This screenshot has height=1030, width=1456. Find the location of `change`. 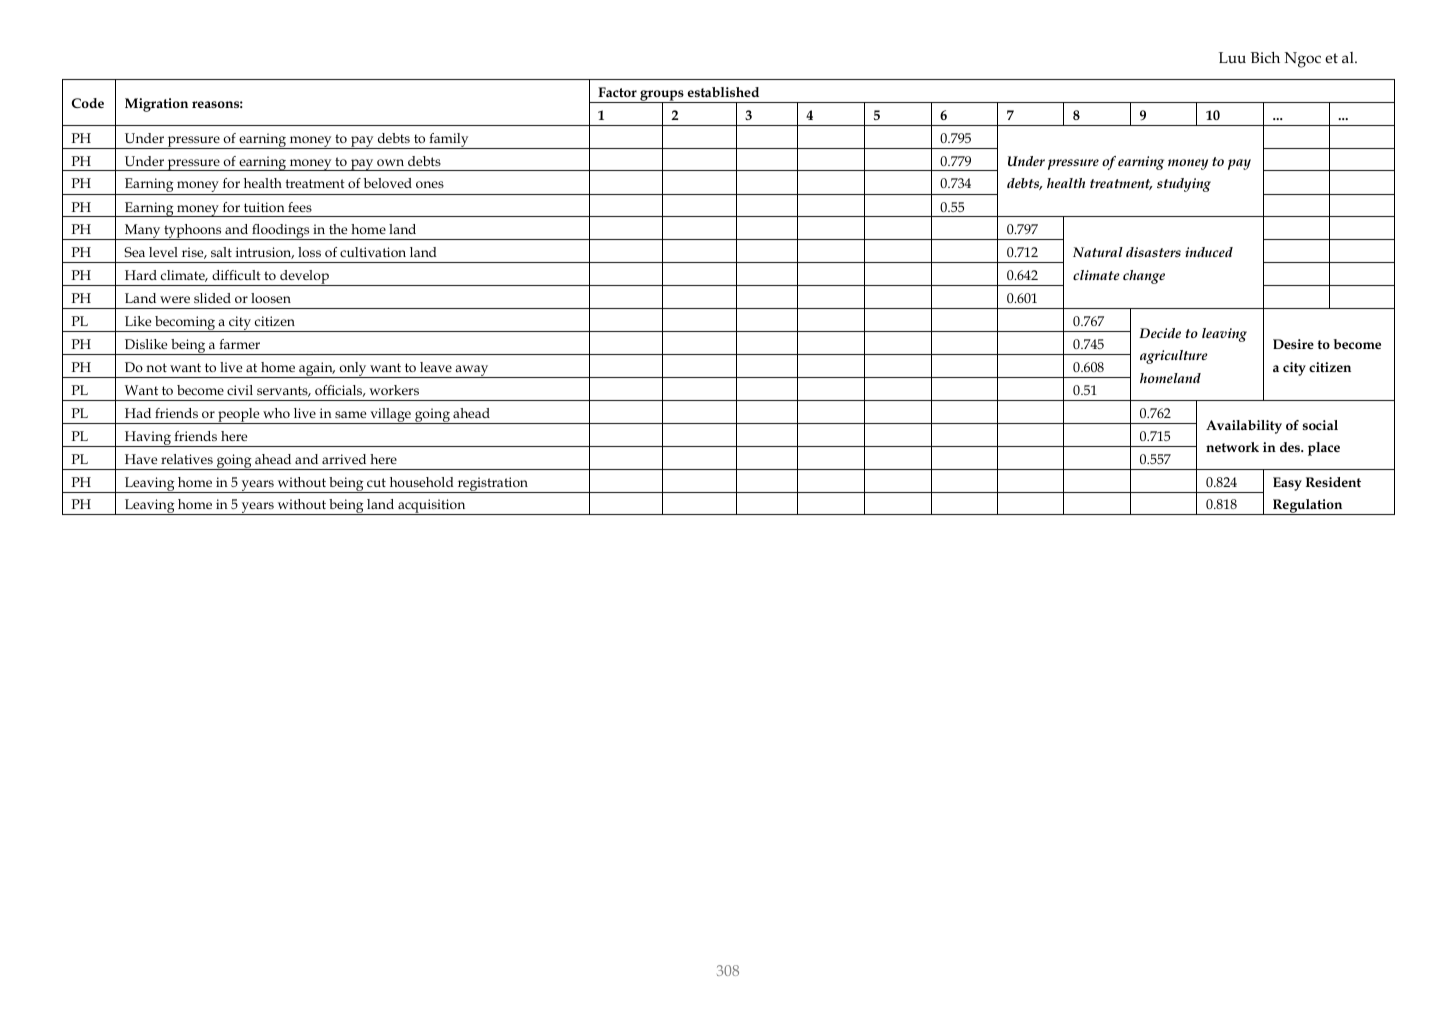

change is located at coordinates (1144, 277).
